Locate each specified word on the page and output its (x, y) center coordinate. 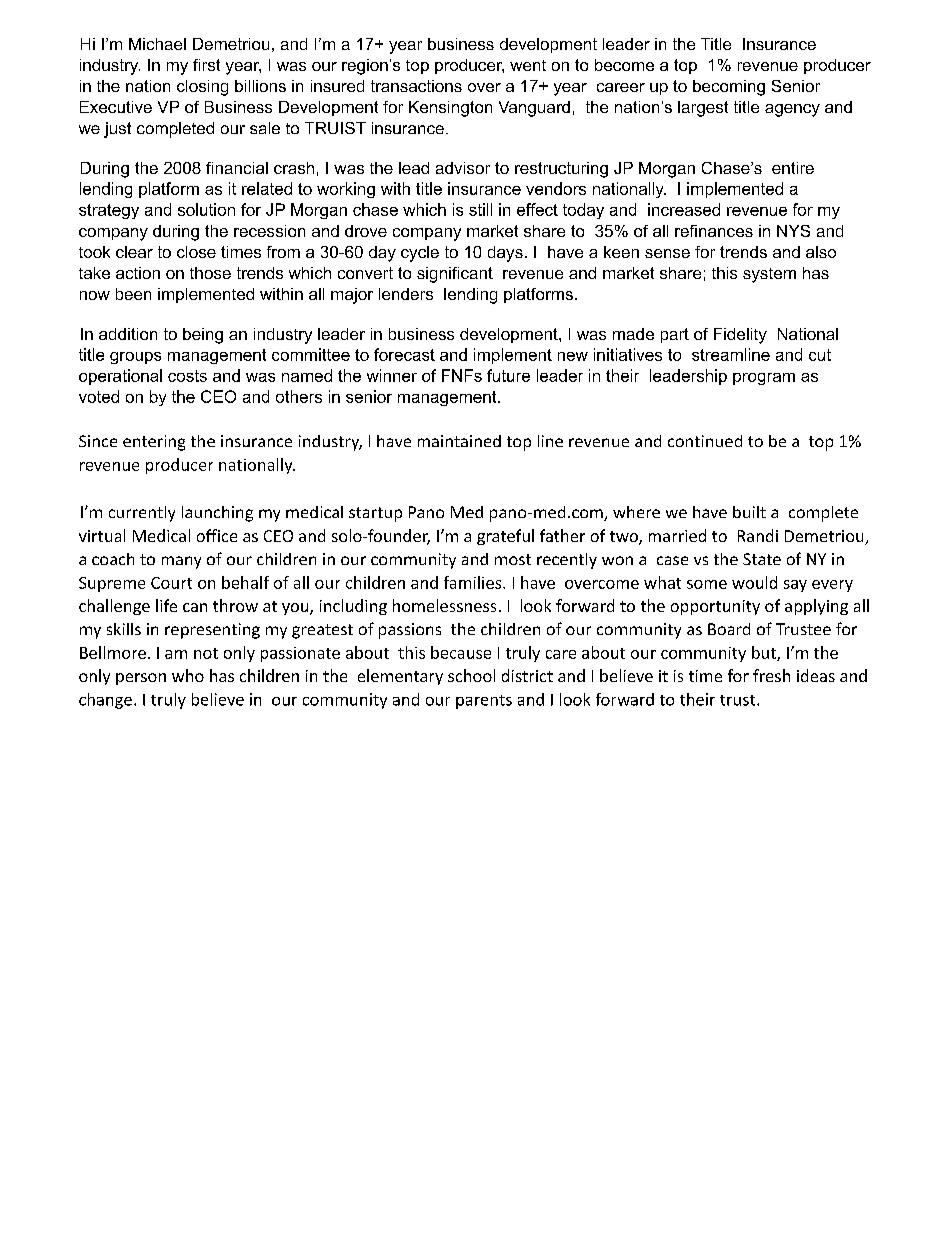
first (206, 65)
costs (187, 376)
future (508, 375)
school (471, 675)
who (188, 675)
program (764, 379)
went (528, 65)
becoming (729, 88)
